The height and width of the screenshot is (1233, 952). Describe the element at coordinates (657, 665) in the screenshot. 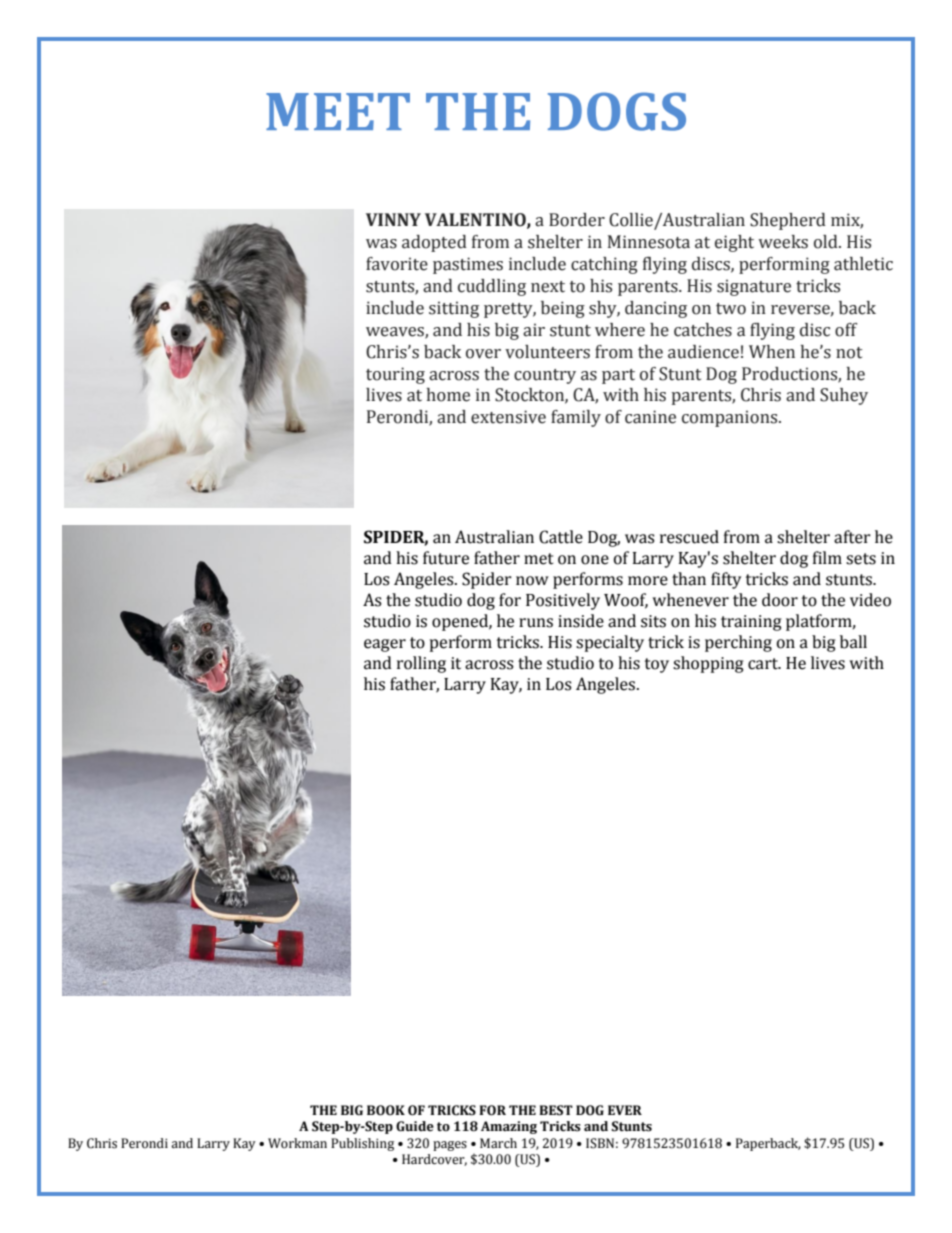

I see `toy` at that location.
